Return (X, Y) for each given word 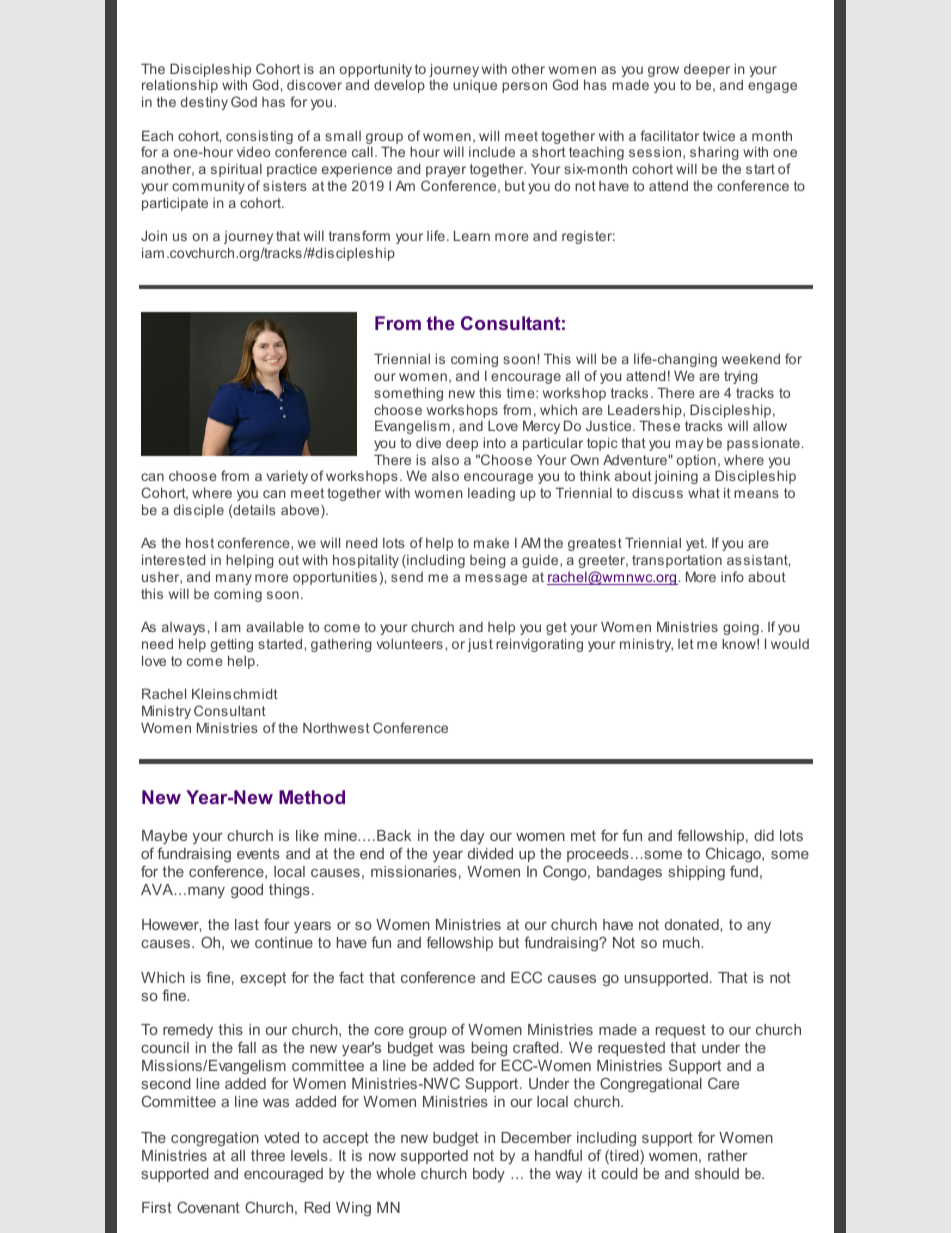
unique (475, 86)
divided (490, 853)
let (686, 644)
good (247, 891)
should (717, 1173)
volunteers (410, 644)
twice (719, 135)
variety (287, 477)
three (268, 1155)
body (489, 1175)
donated (693, 924)
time (522, 393)
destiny (204, 103)
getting (232, 645)
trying (741, 377)
